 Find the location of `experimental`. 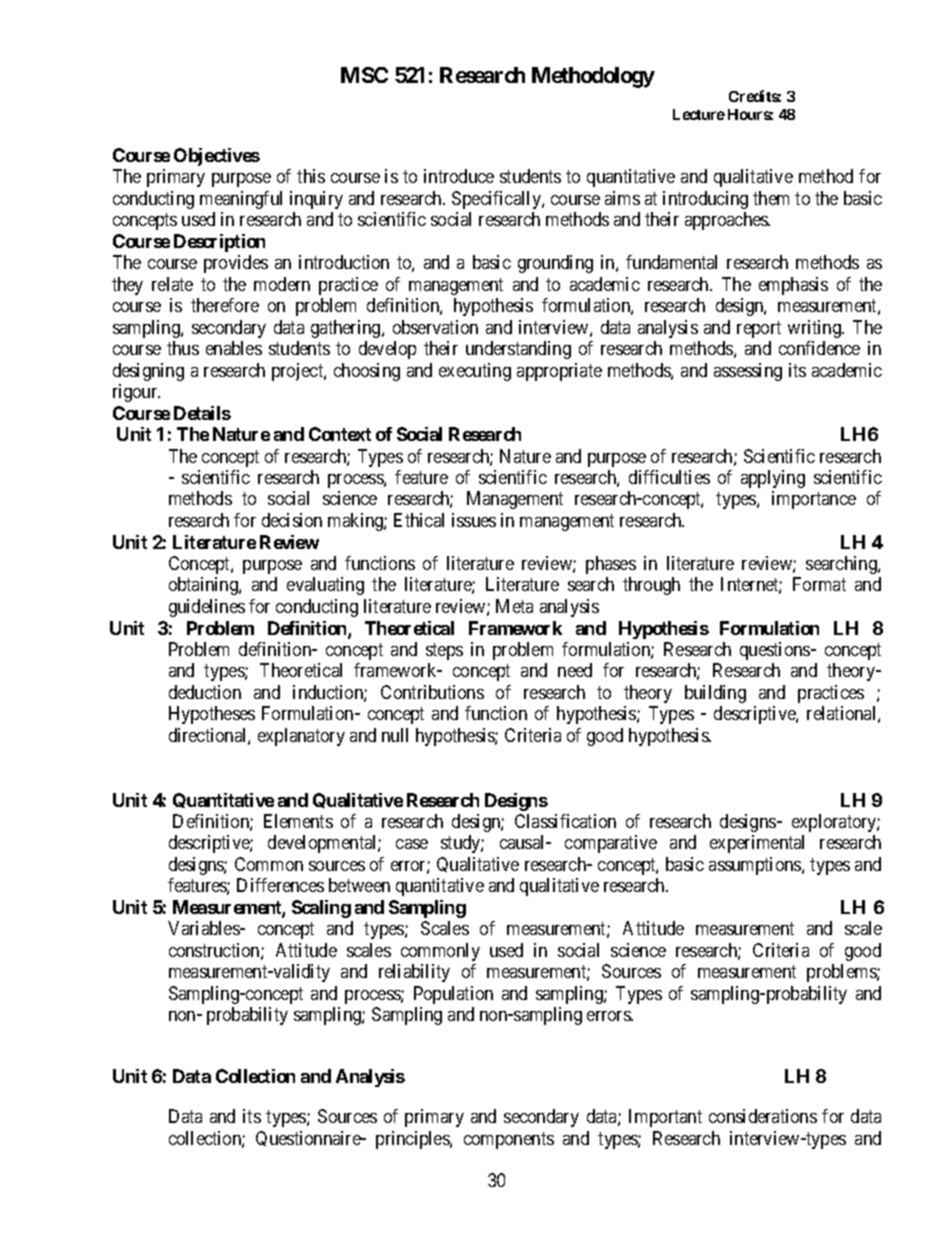

experimental is located at coordinates (757, 844).
